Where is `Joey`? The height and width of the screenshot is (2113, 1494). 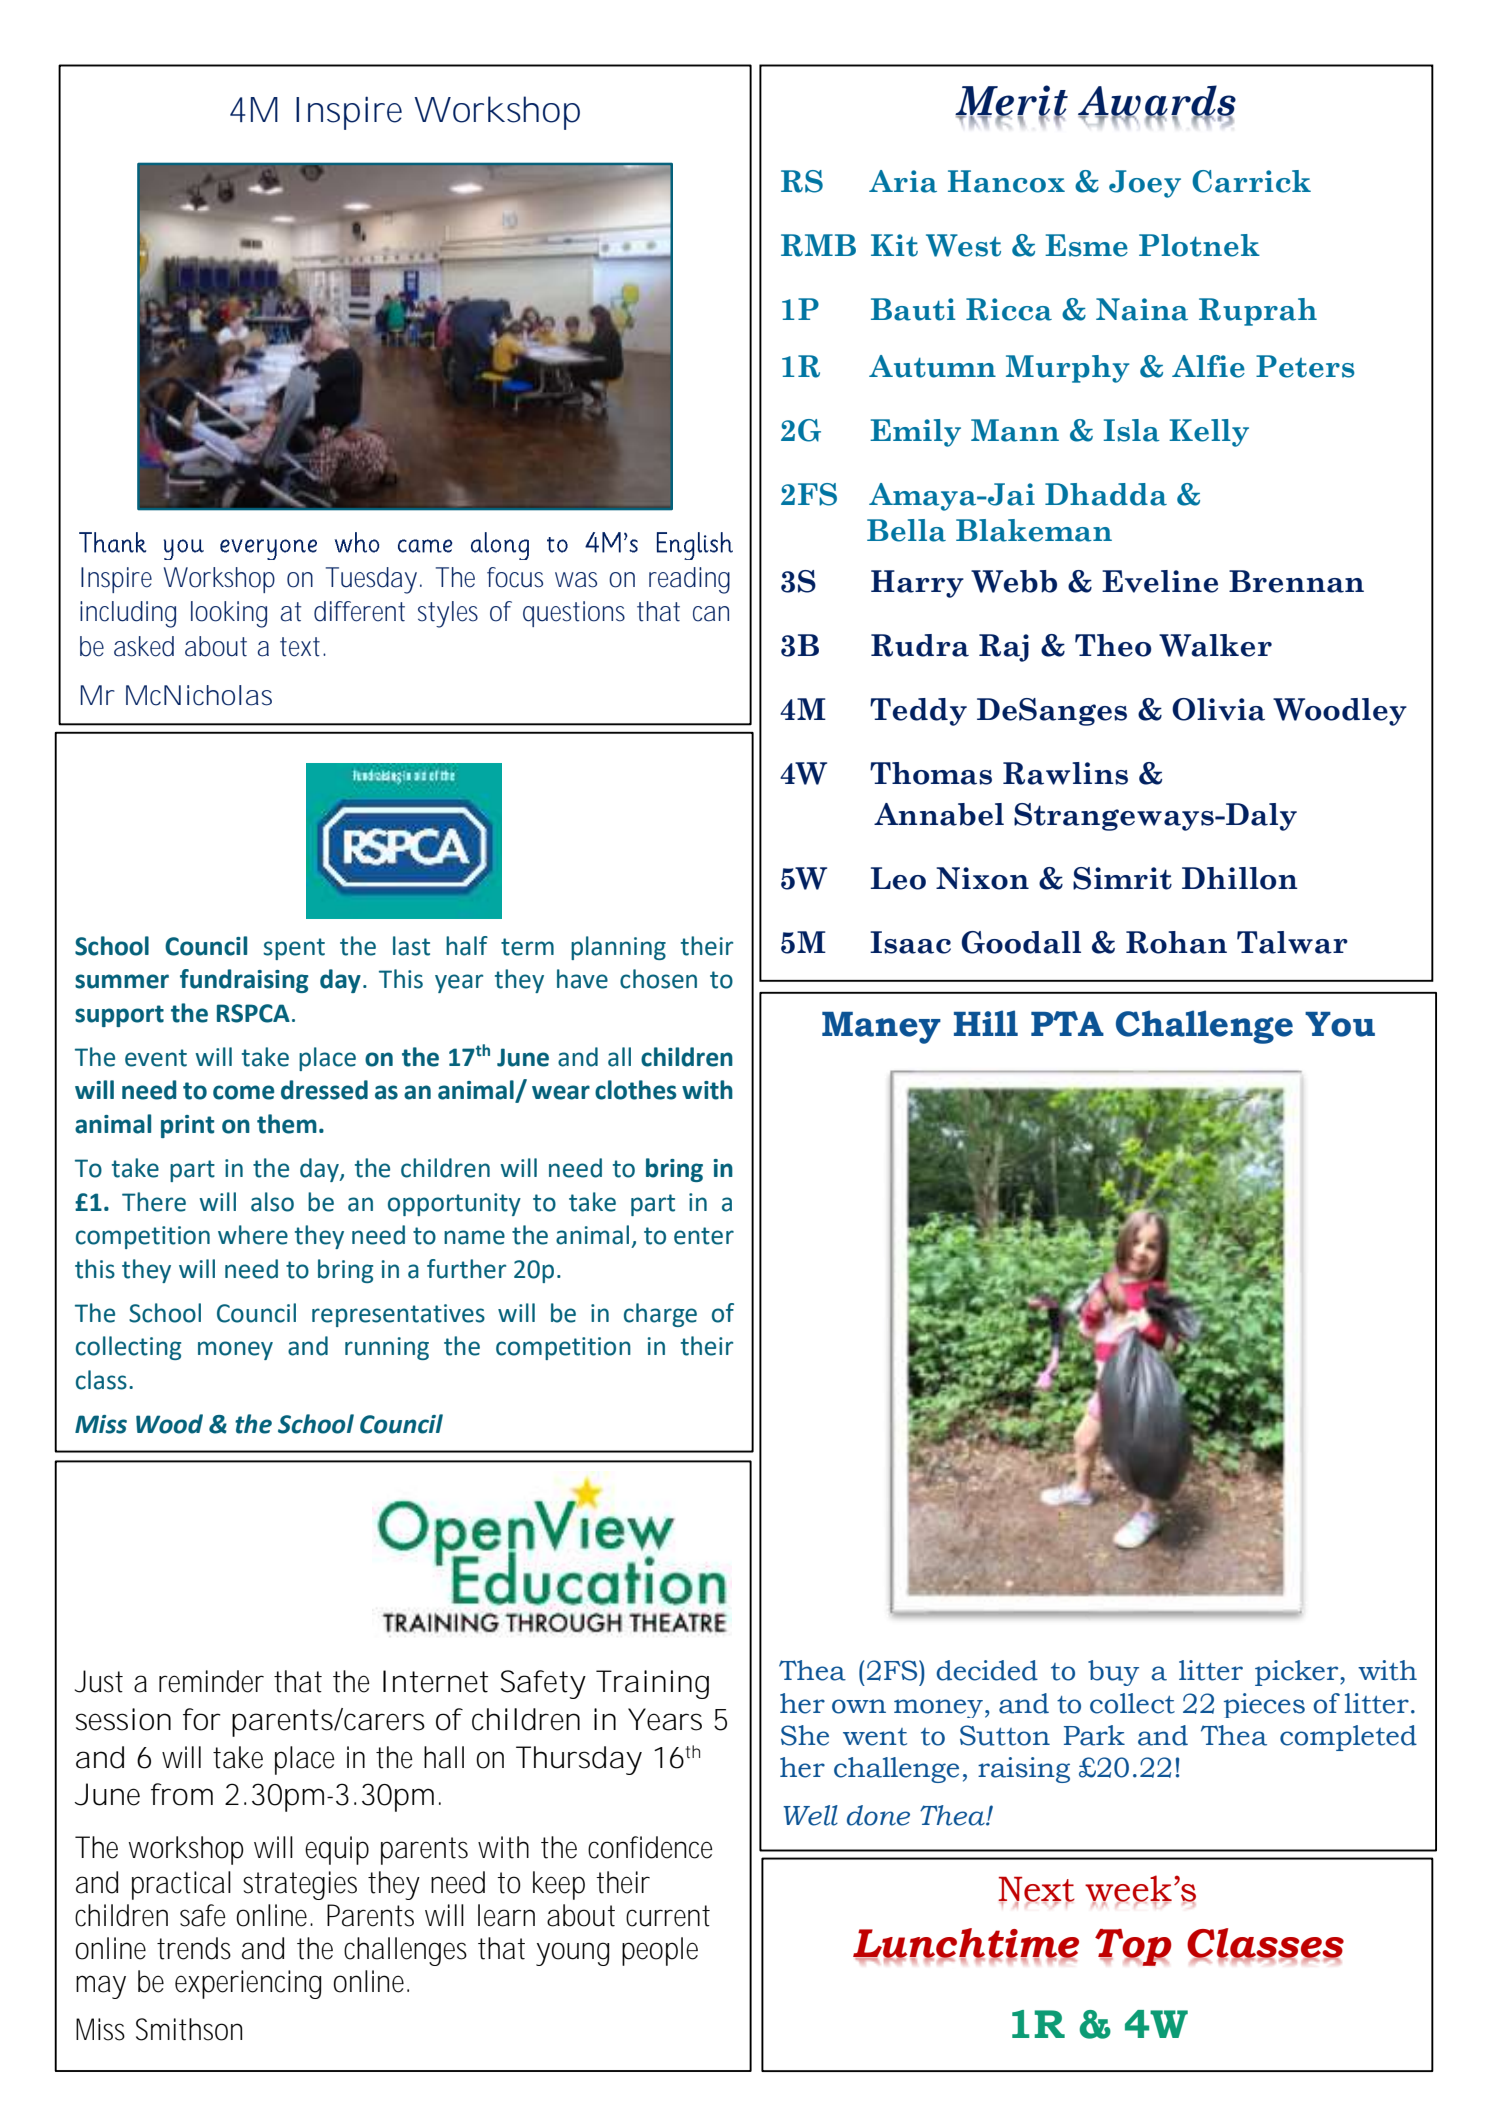 Joey is located at coordinates (1145, 184).
